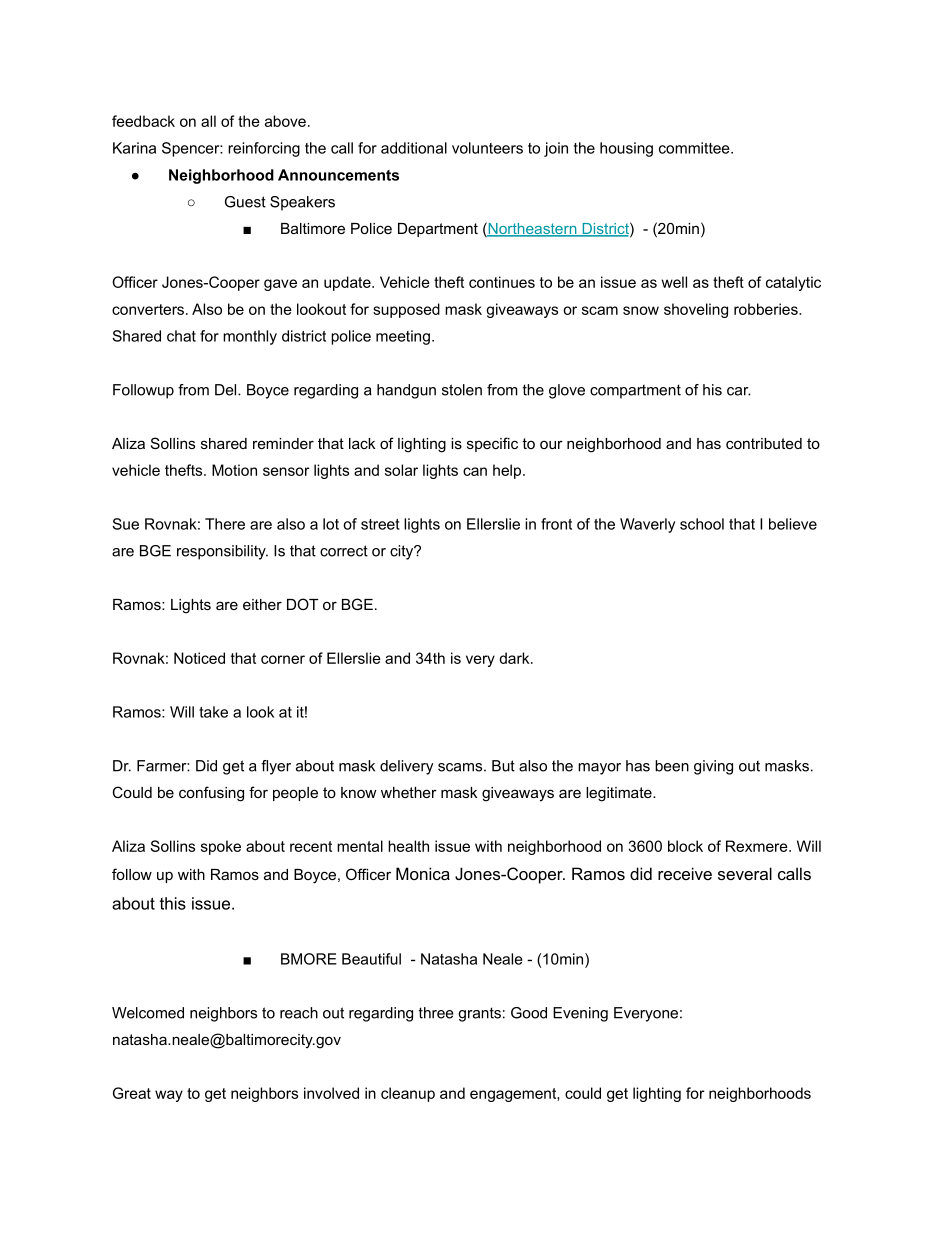  Describe the element at coordinates (221, 847) in the screenshot. I see `spoke` at that location.
